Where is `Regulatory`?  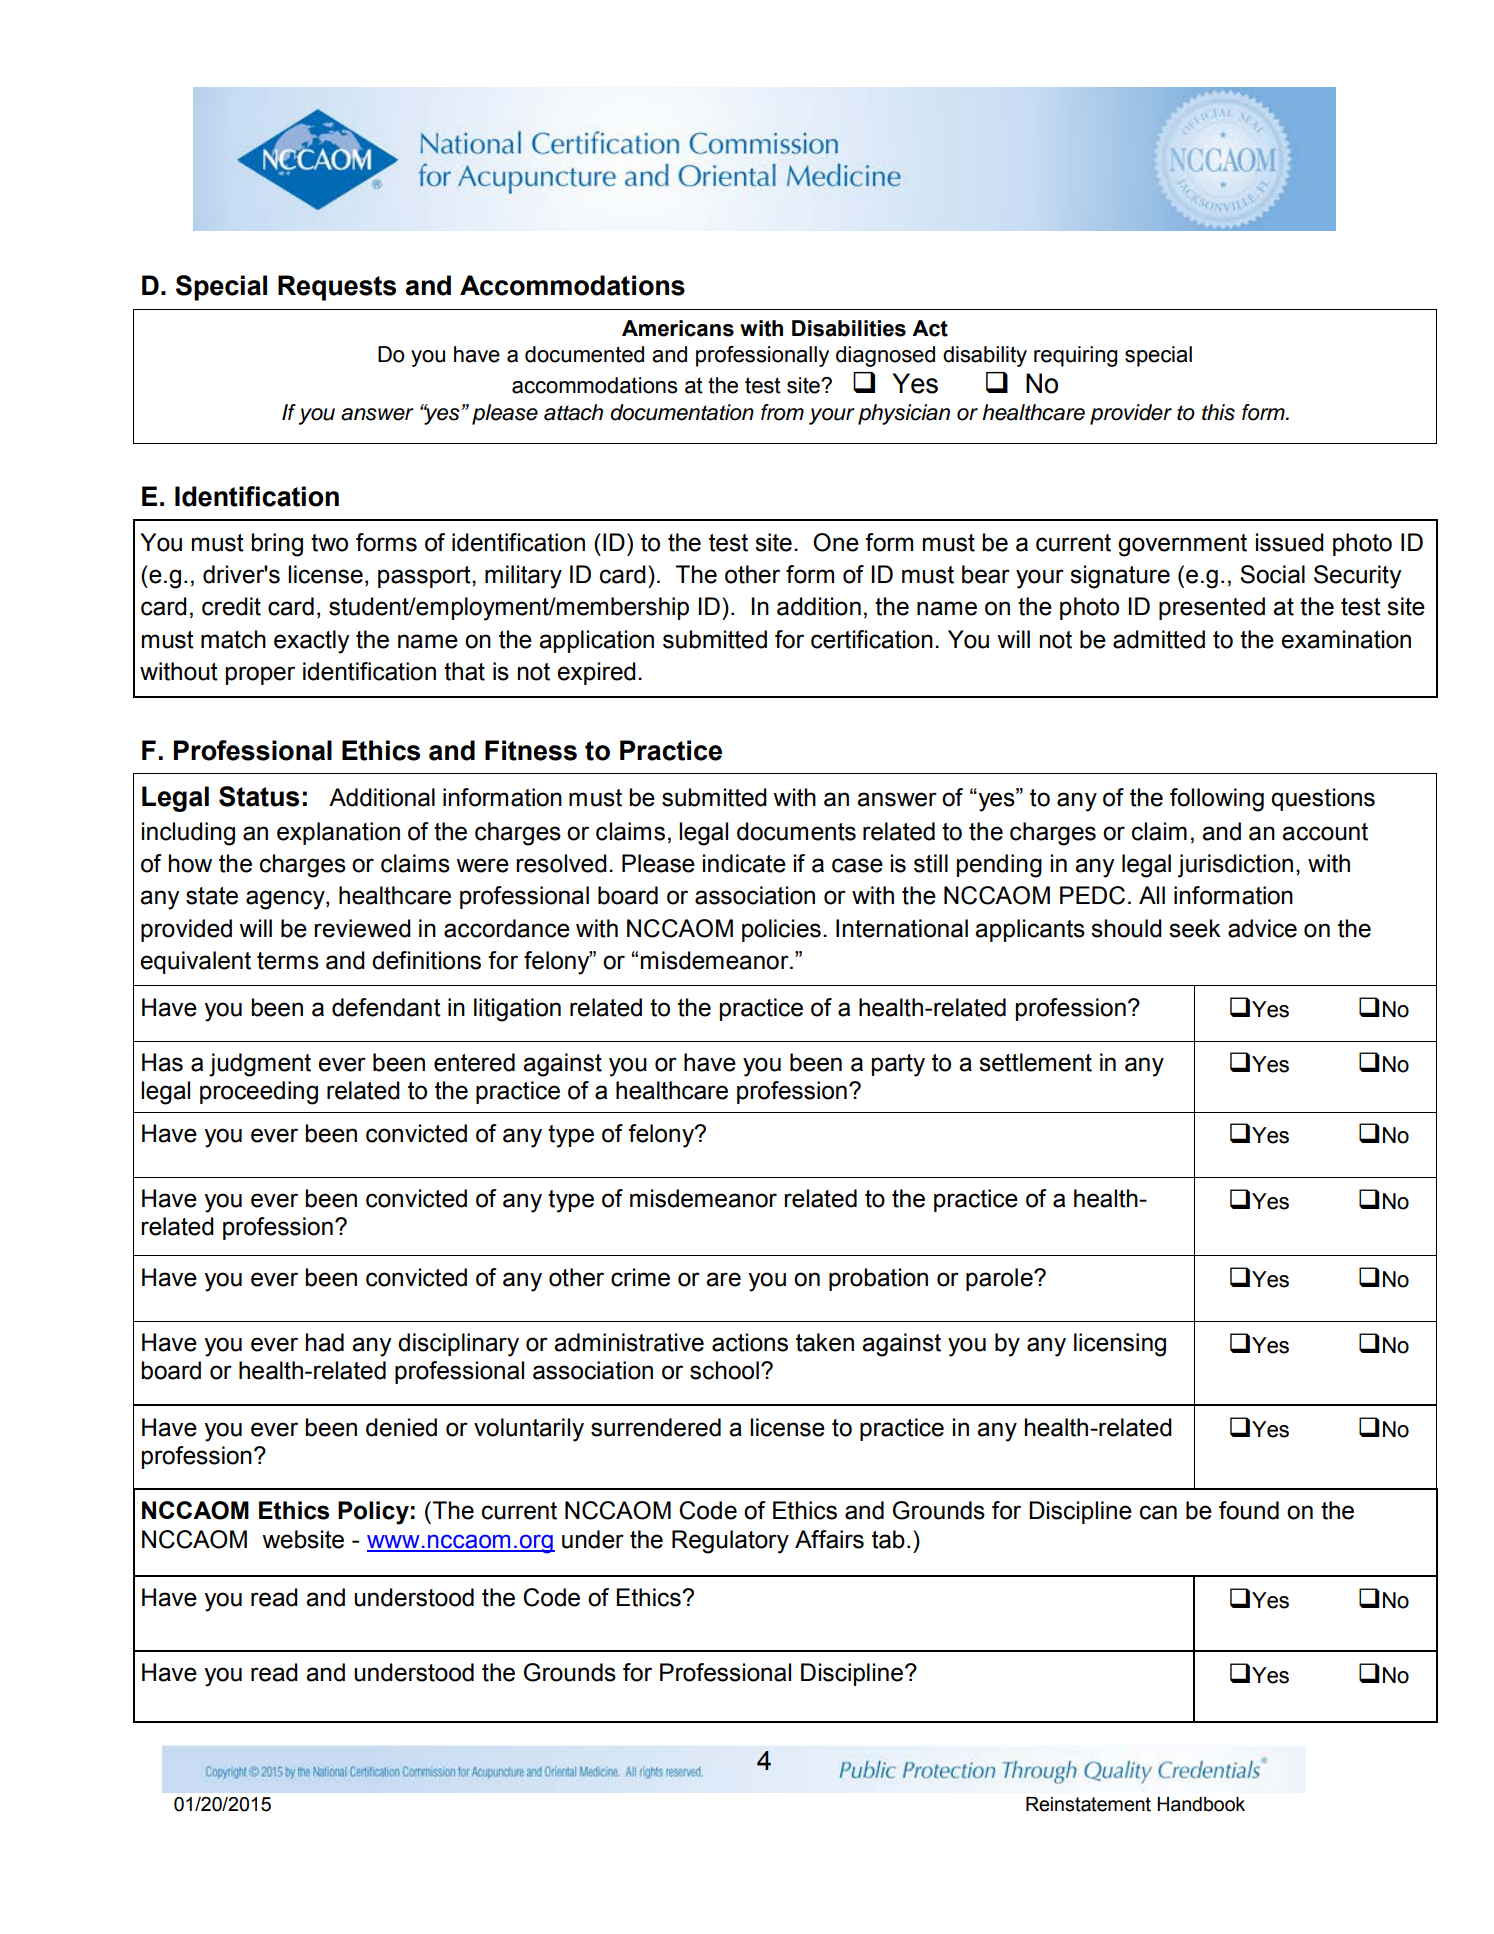 Regulatory is located at coordinates (730, 1542).
